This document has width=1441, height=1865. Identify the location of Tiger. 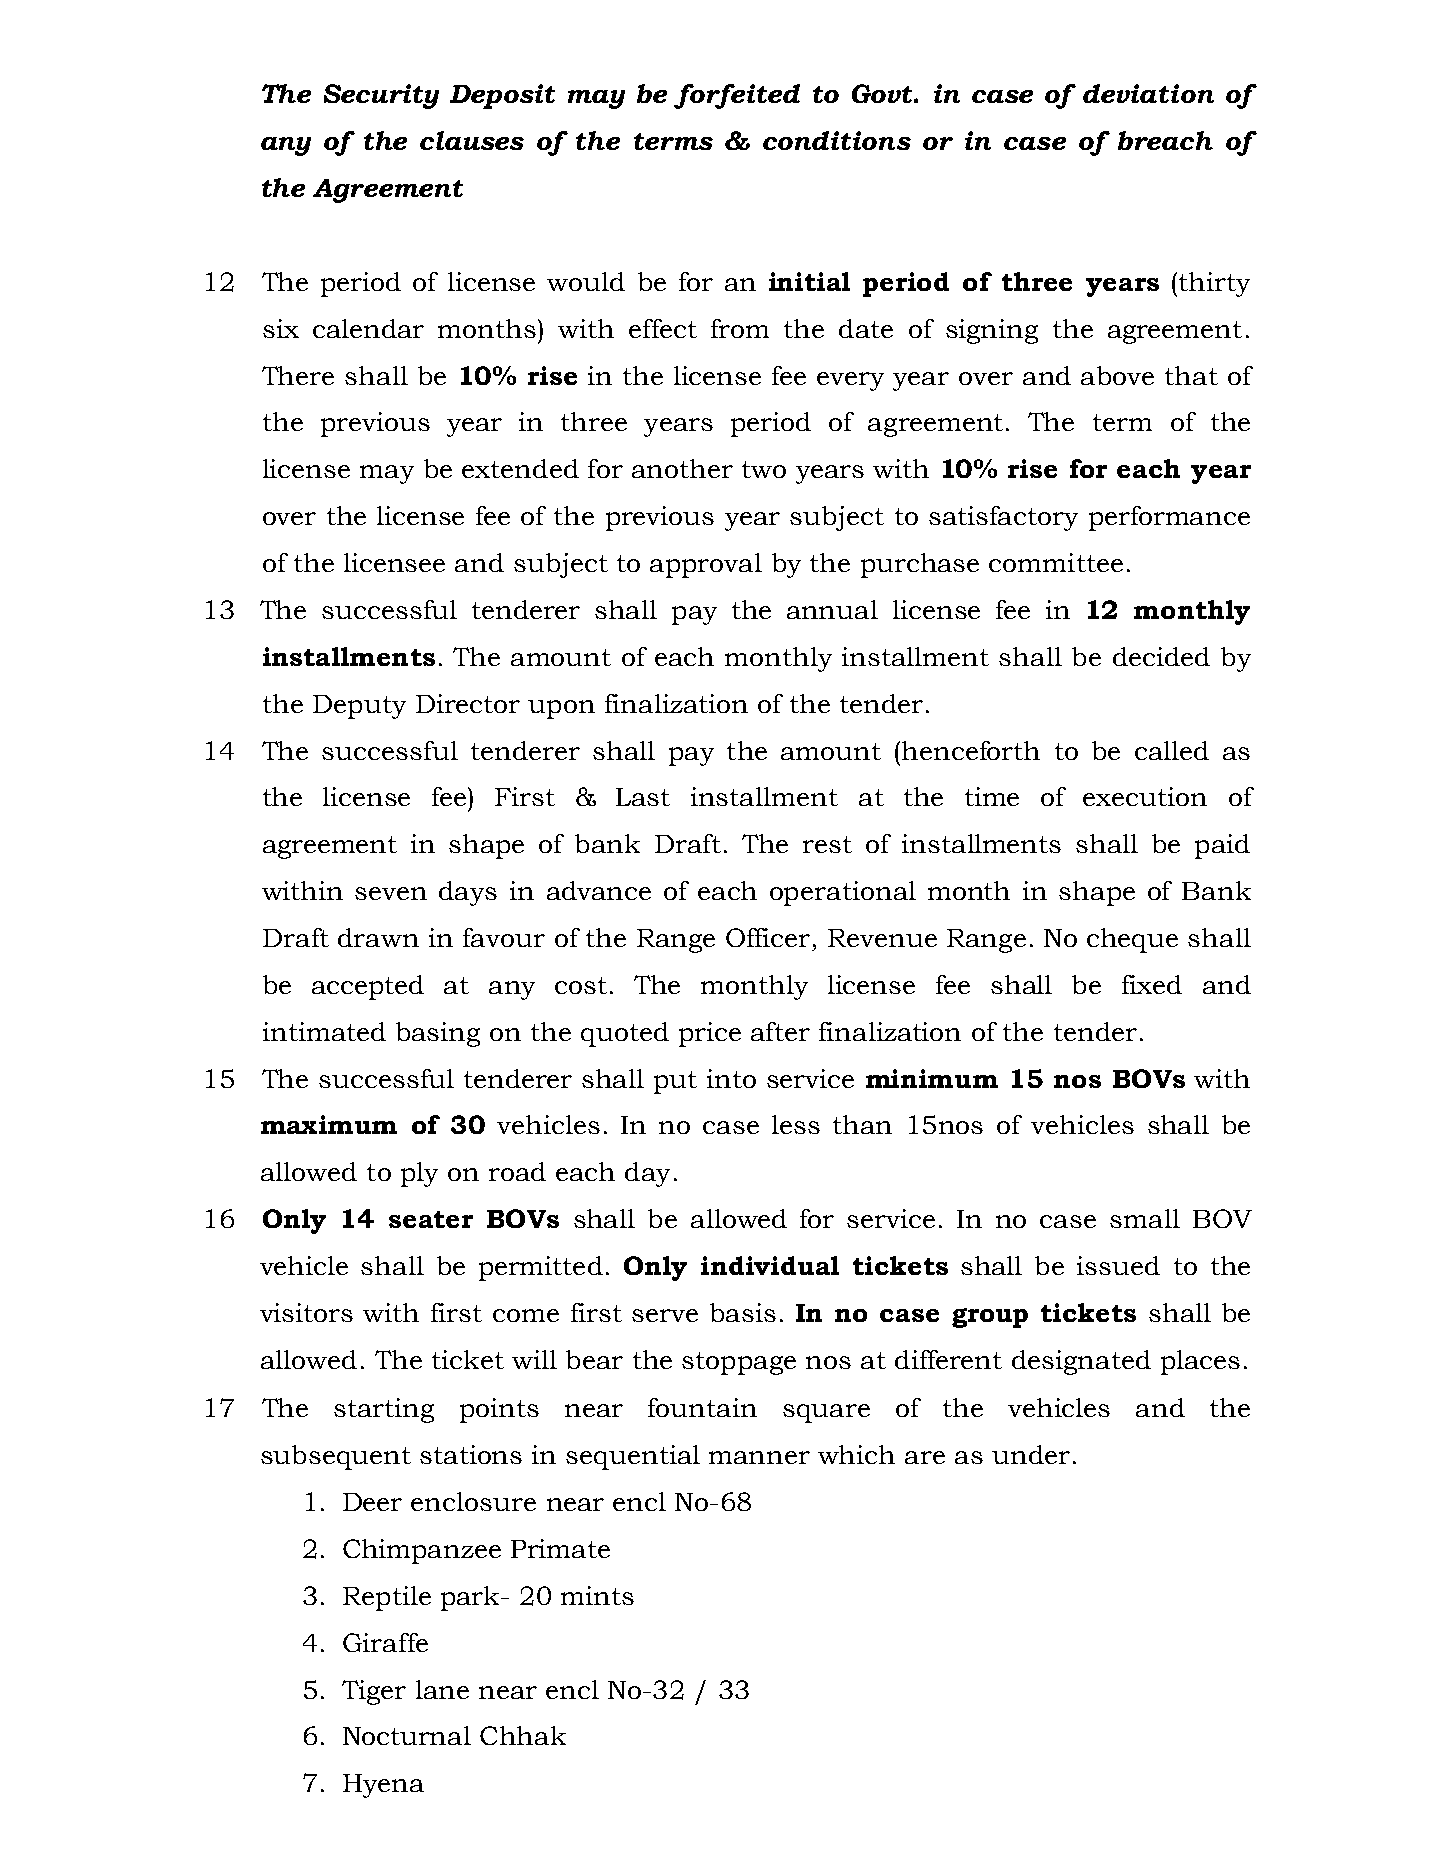
(374, 1692).
